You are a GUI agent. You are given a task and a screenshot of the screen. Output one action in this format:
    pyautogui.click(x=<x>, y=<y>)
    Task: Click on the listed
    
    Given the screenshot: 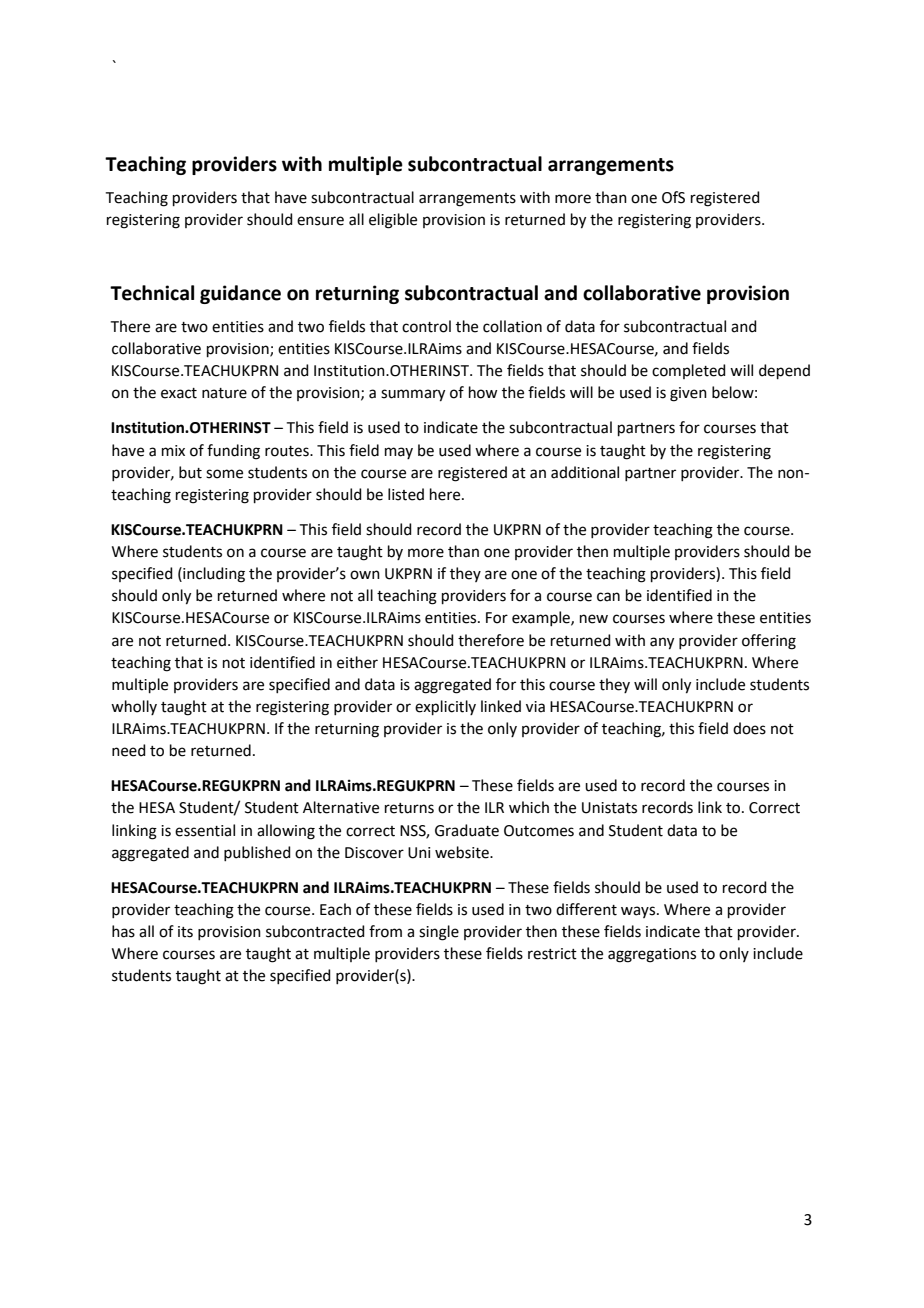 What is the action you would take?
    pyautogui.click(x=406, y=494)
